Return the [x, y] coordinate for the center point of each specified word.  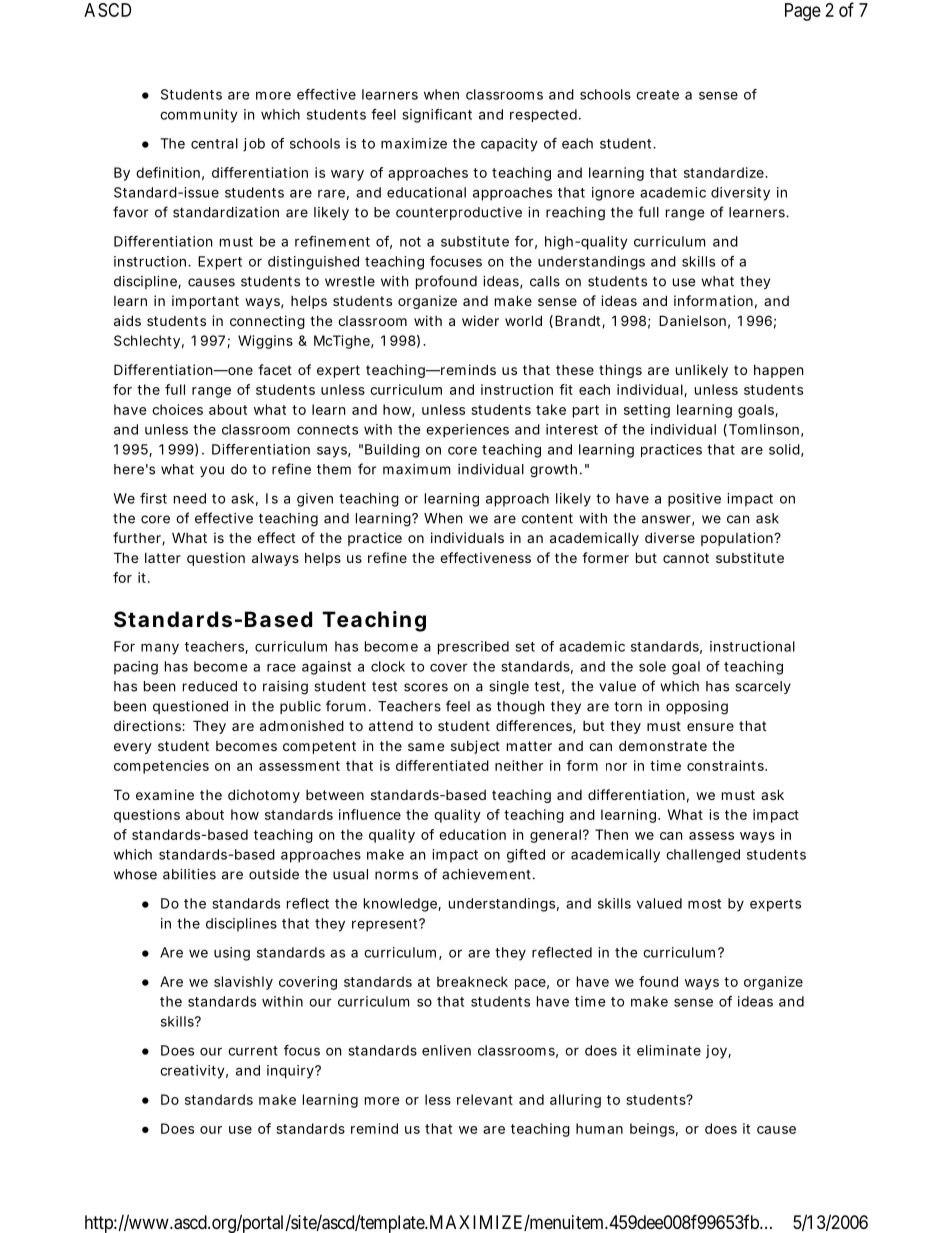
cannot [686, 558]
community [199, 116]
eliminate [669, 1050]
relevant [485, 1099]
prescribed [473, 648]
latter [163, 558]
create [657, 95]
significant [437, 116]
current [253, 1051]
